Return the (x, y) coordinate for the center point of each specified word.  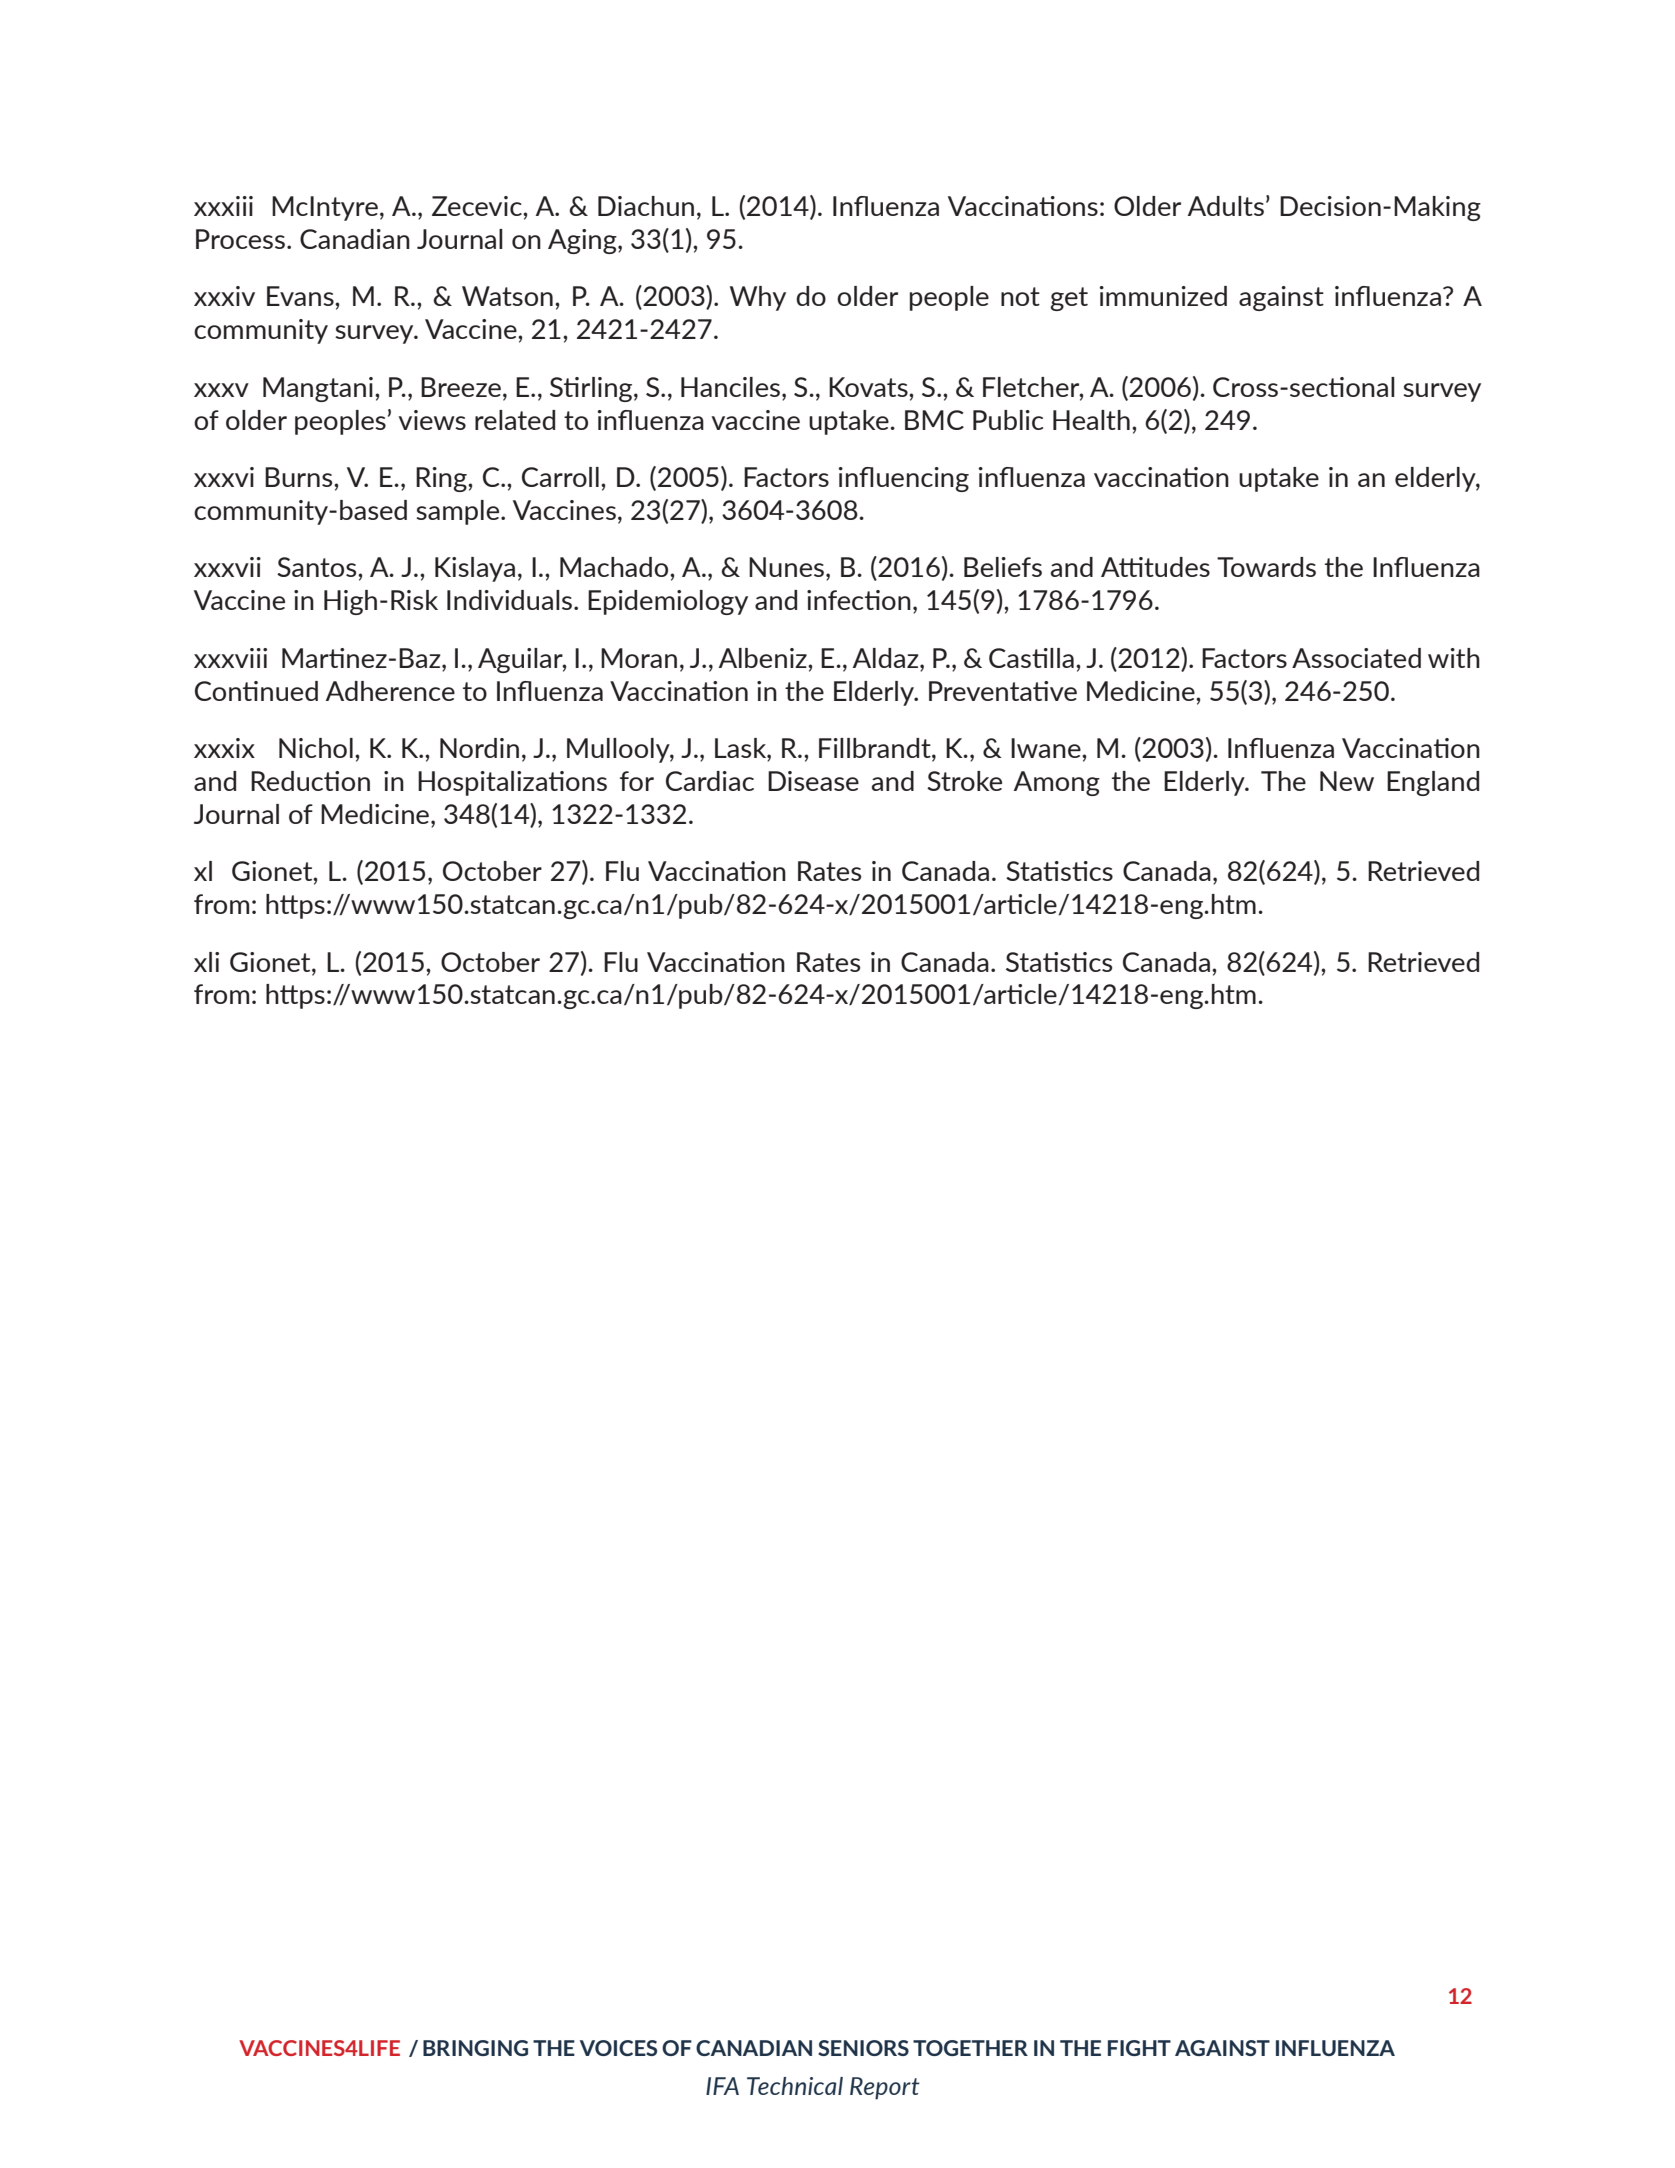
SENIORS (863, 2048)
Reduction (310, 781)
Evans (301, 296)
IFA (722, 2086)
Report (885, 2088)
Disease (813, 781)
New (1347, 781)
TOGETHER (970, 2048)
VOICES (618, 2048)
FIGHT (1139, 2048)
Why (758, 298)
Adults (1226, 206)
